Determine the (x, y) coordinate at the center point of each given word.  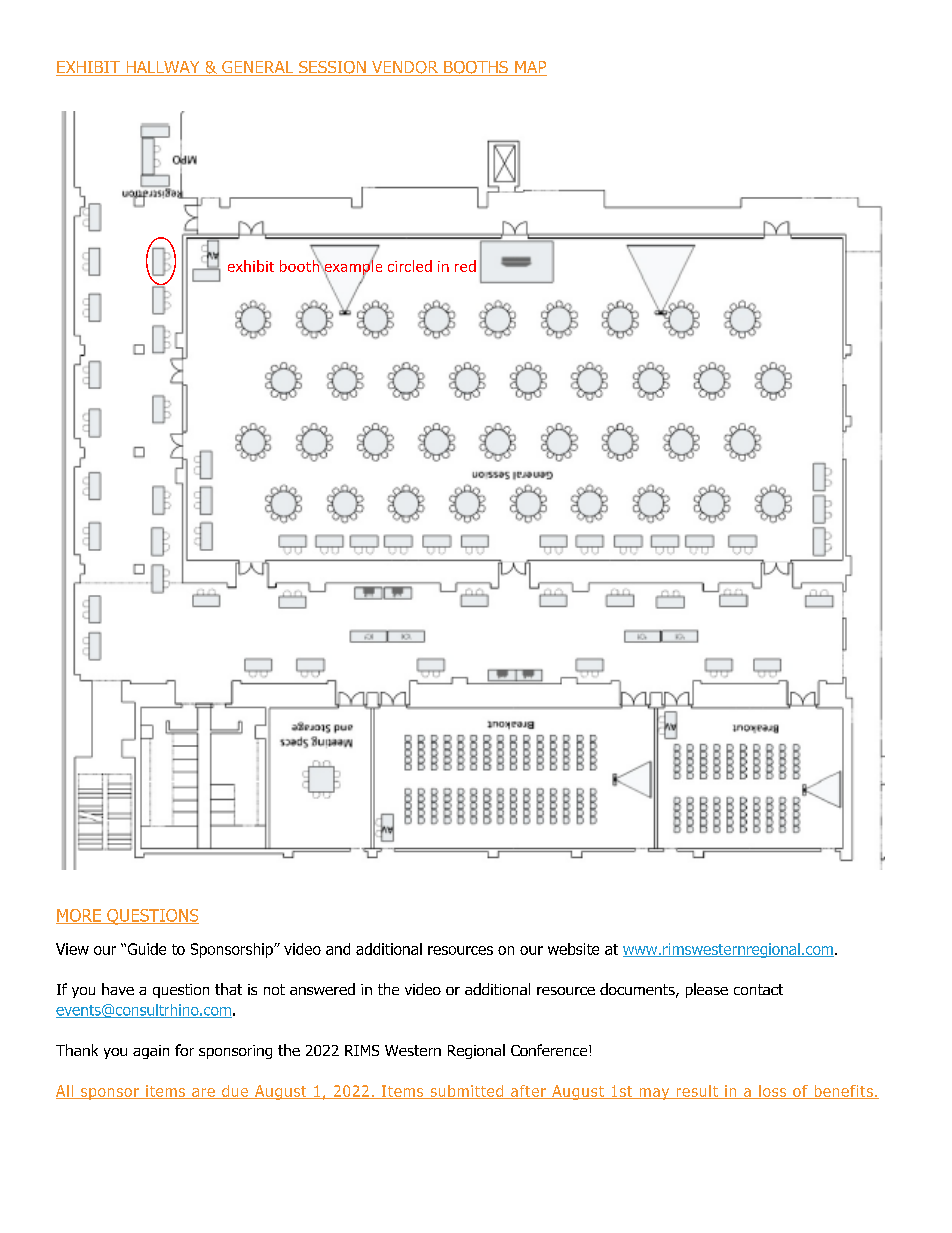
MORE (79, 916)
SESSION (332, 68)
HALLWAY (163, 68)
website (573, 949)
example (352, 267)
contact (758, 989)
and (338, 949)
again (151, 1052)
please (707, 990)
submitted (467, 1092)
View (72, 949)
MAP (530, 68)
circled (410, 266)
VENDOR (405, 68)
